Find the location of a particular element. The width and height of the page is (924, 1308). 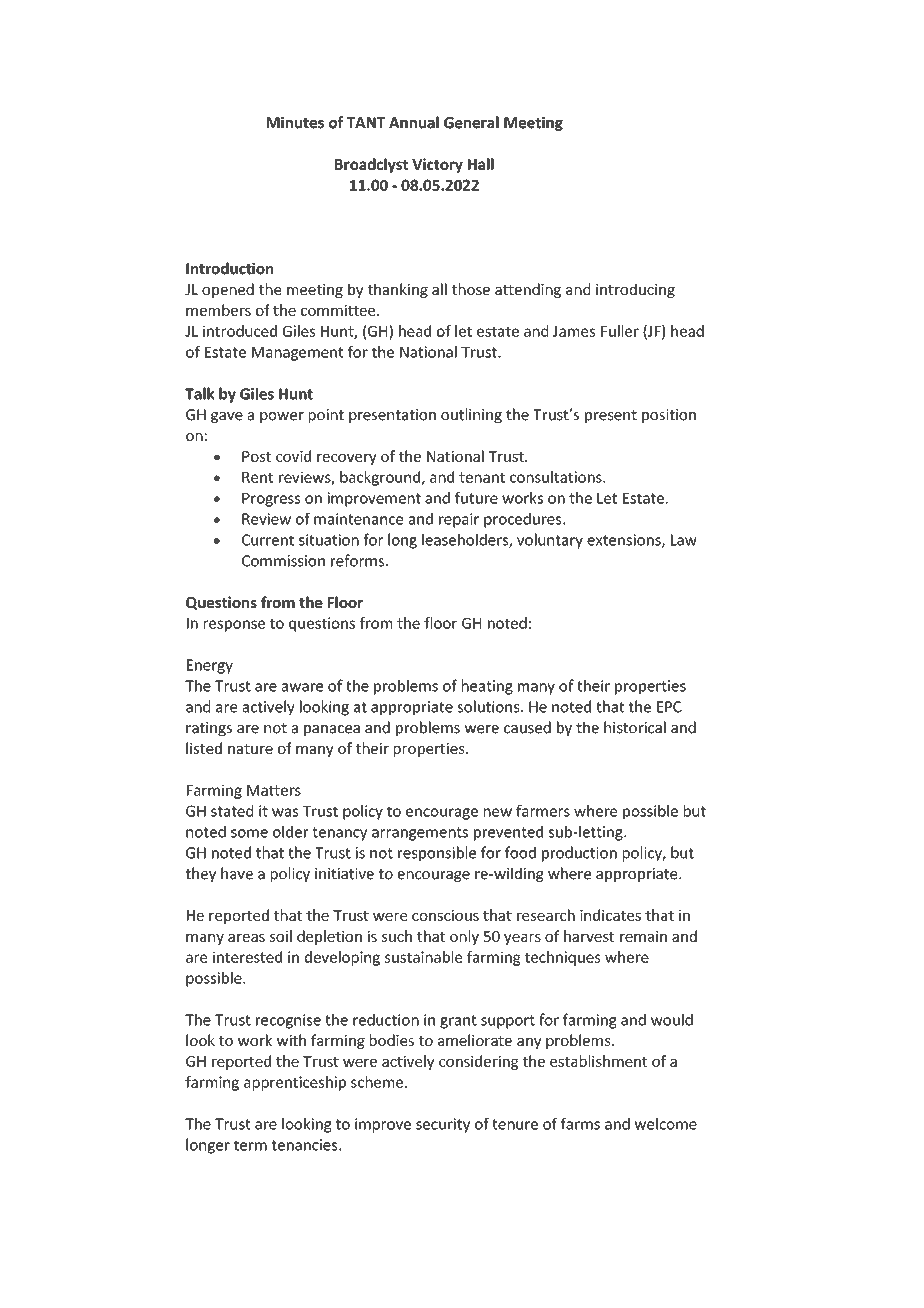

introducing is located at coordinates (635, 290).
